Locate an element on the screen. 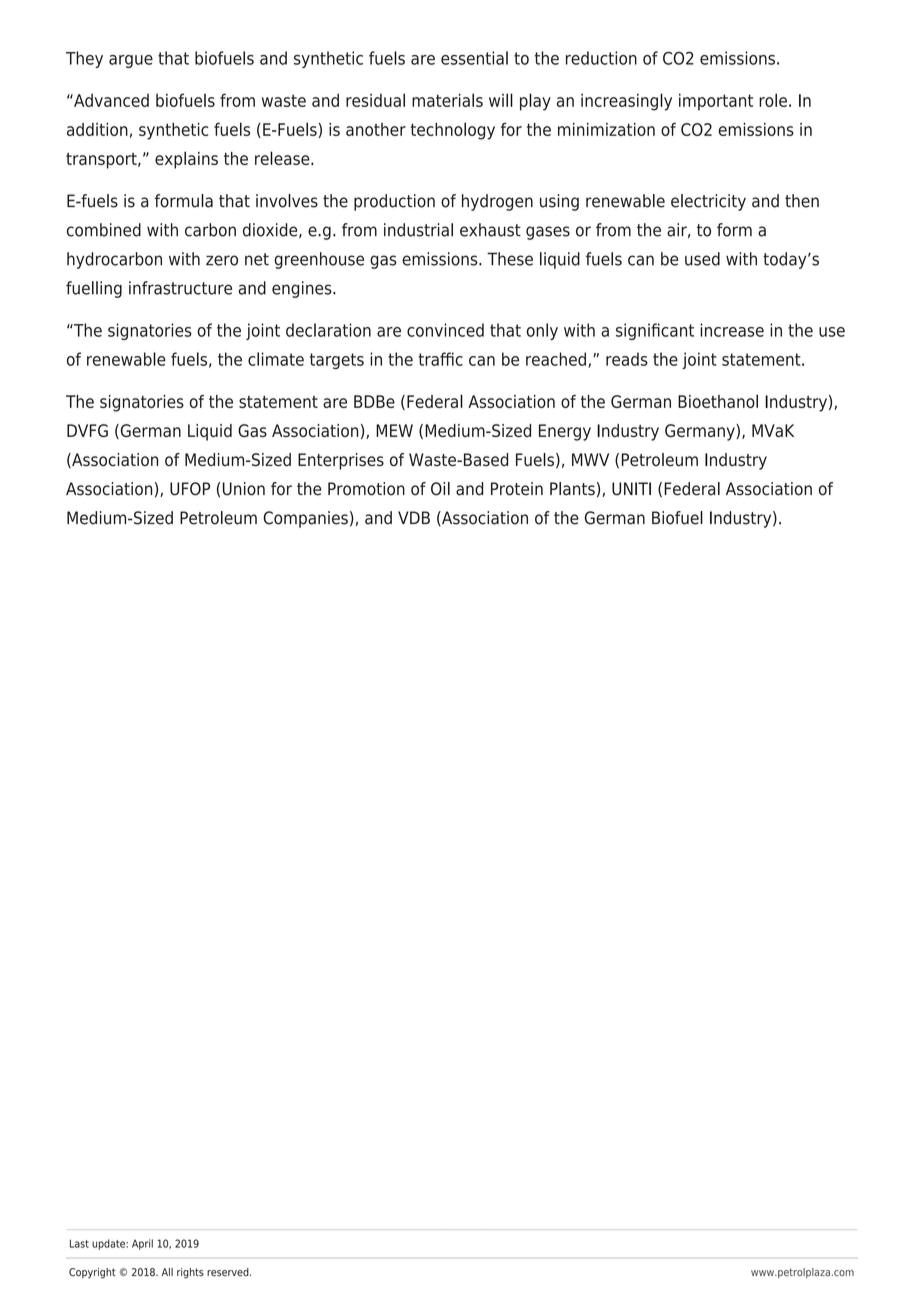  VDB is located at coordinates (414, 517).
